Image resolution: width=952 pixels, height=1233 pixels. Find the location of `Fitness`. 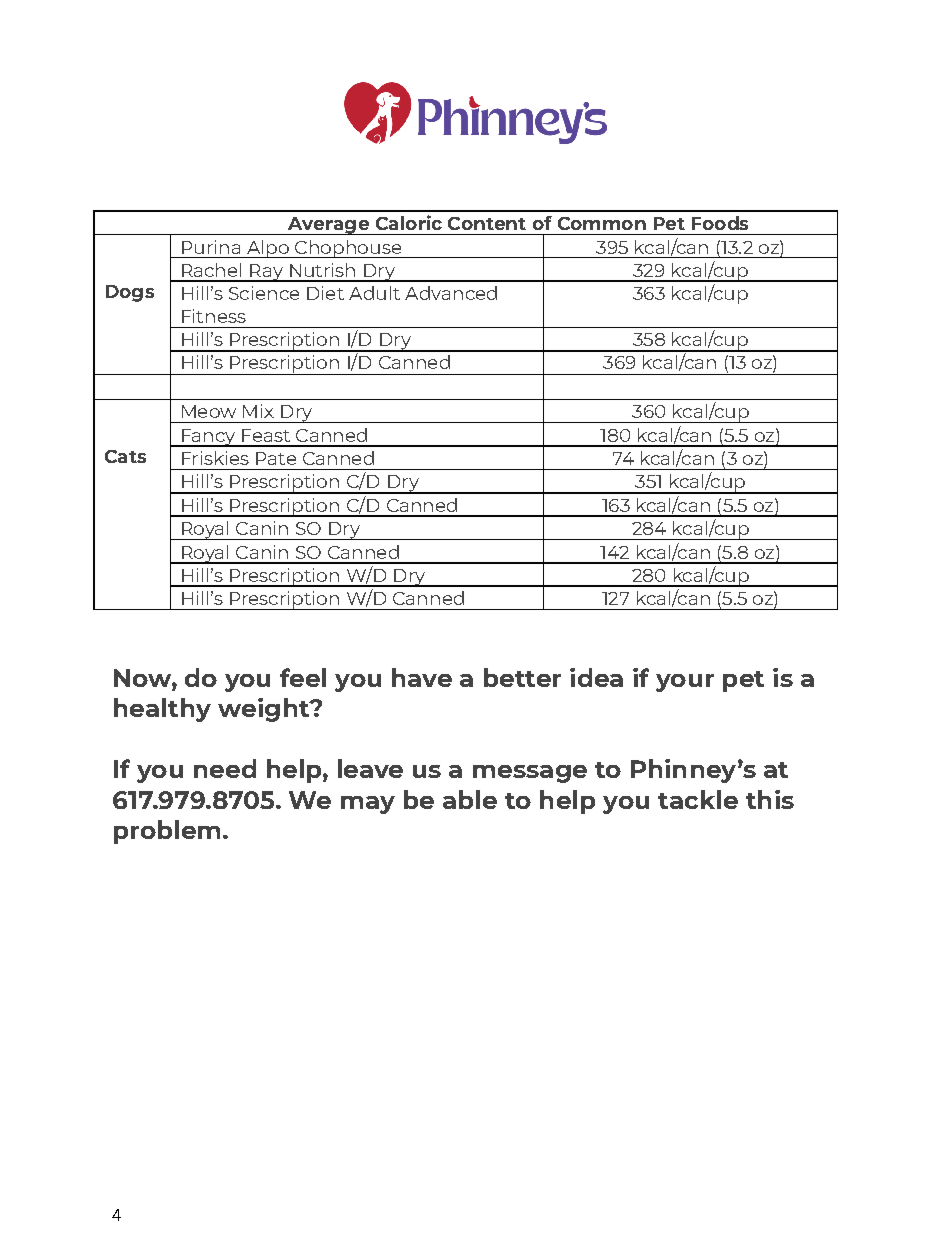

Fitness is located at coordinates (214, 316).
